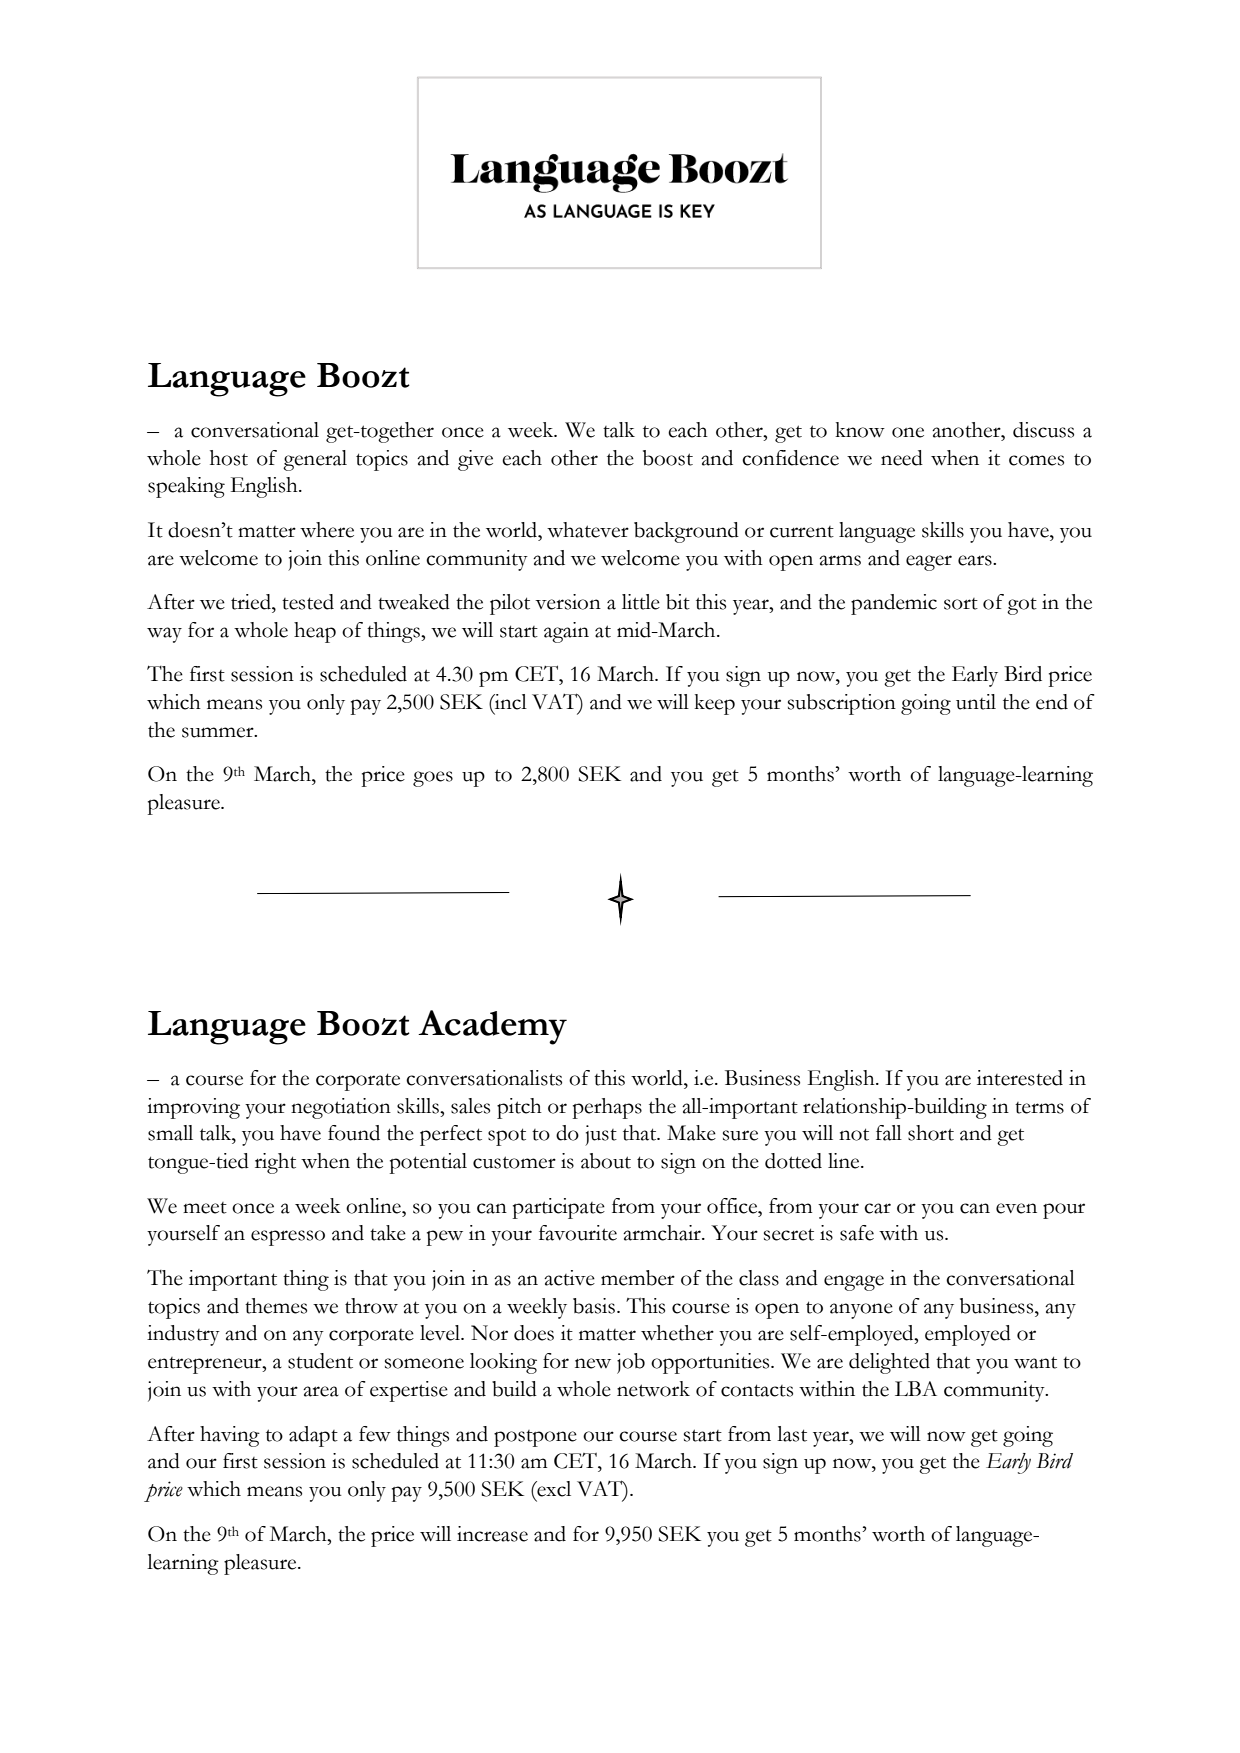  Describe the element at coordinates (668, 458) in the image. I see `boost` at that location.
